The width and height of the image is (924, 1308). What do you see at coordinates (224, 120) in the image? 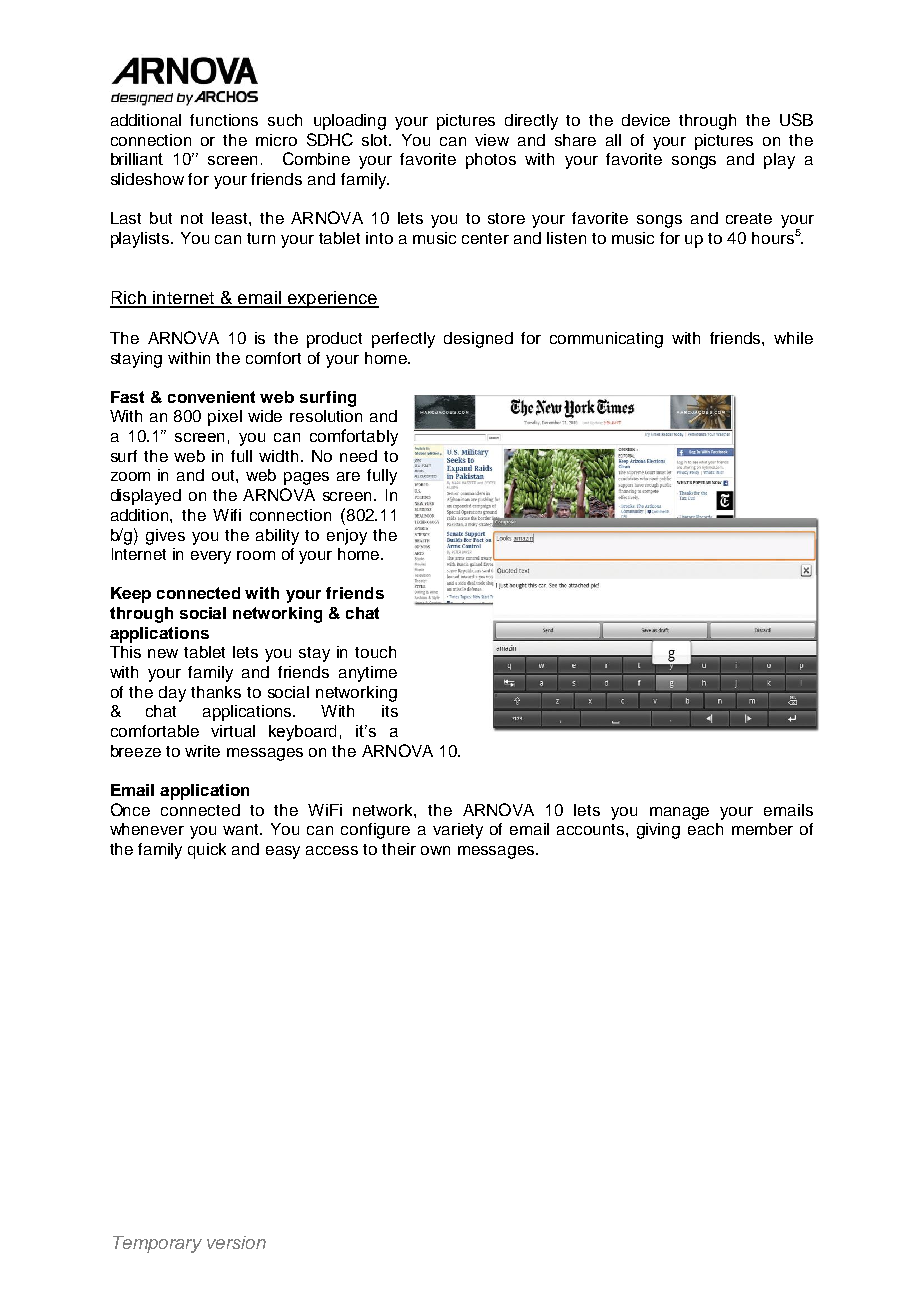
I see `functions` at bounding box center [224, 120].
